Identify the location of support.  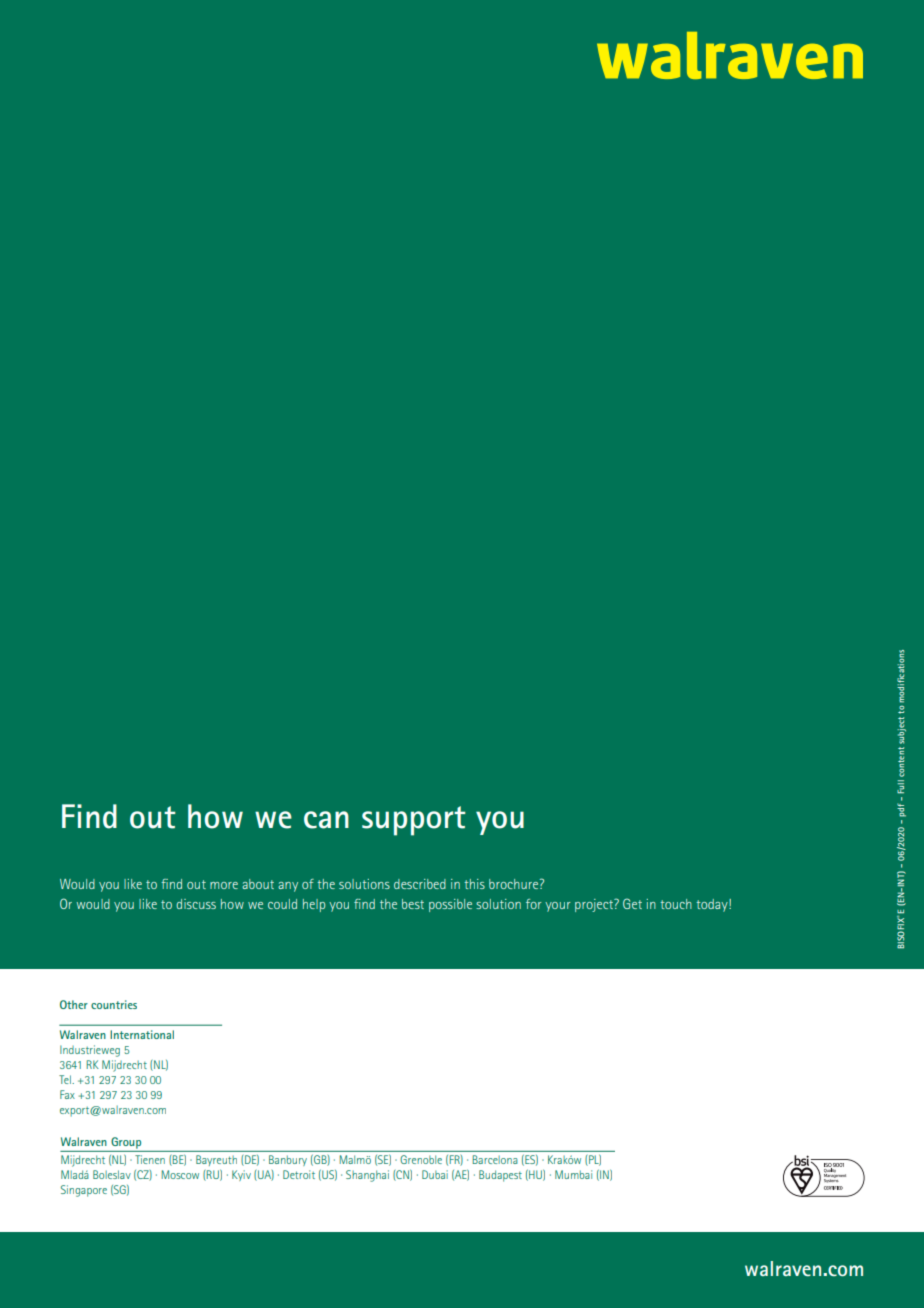
(413, 821).
